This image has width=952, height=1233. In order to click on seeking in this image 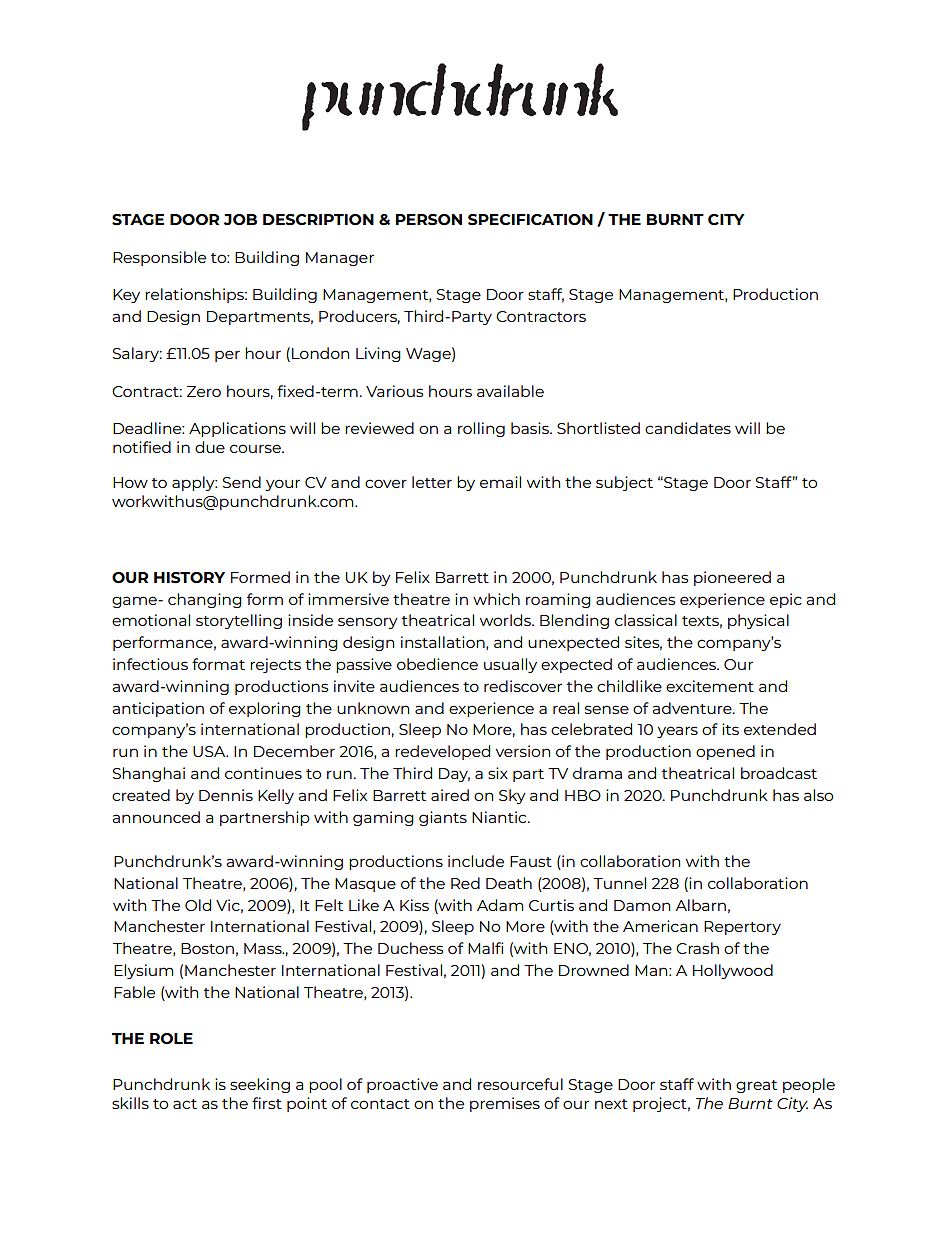, I will do `click(260, 1085)`.
